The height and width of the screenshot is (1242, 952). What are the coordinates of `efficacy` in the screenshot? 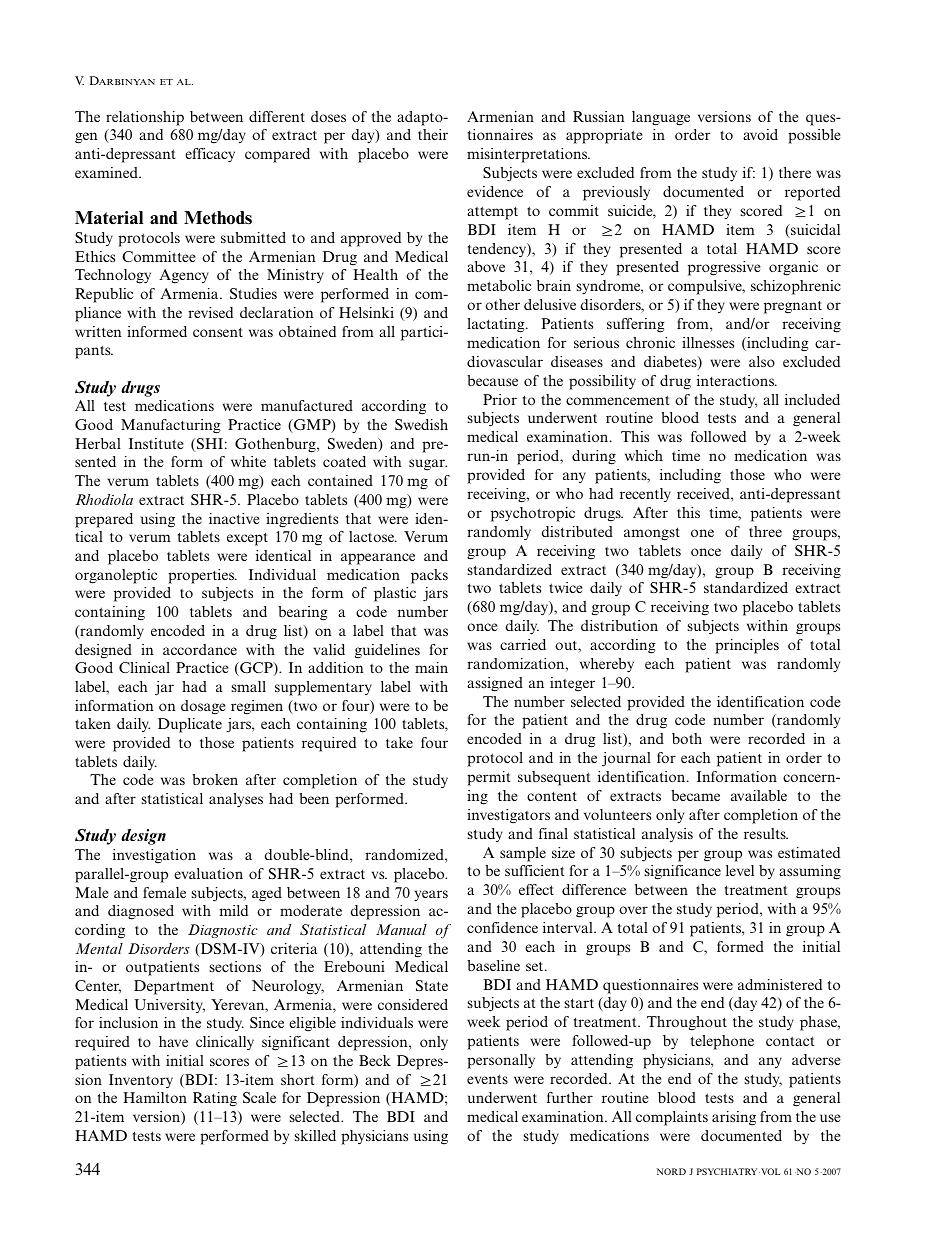 It's located at (210, 155).
